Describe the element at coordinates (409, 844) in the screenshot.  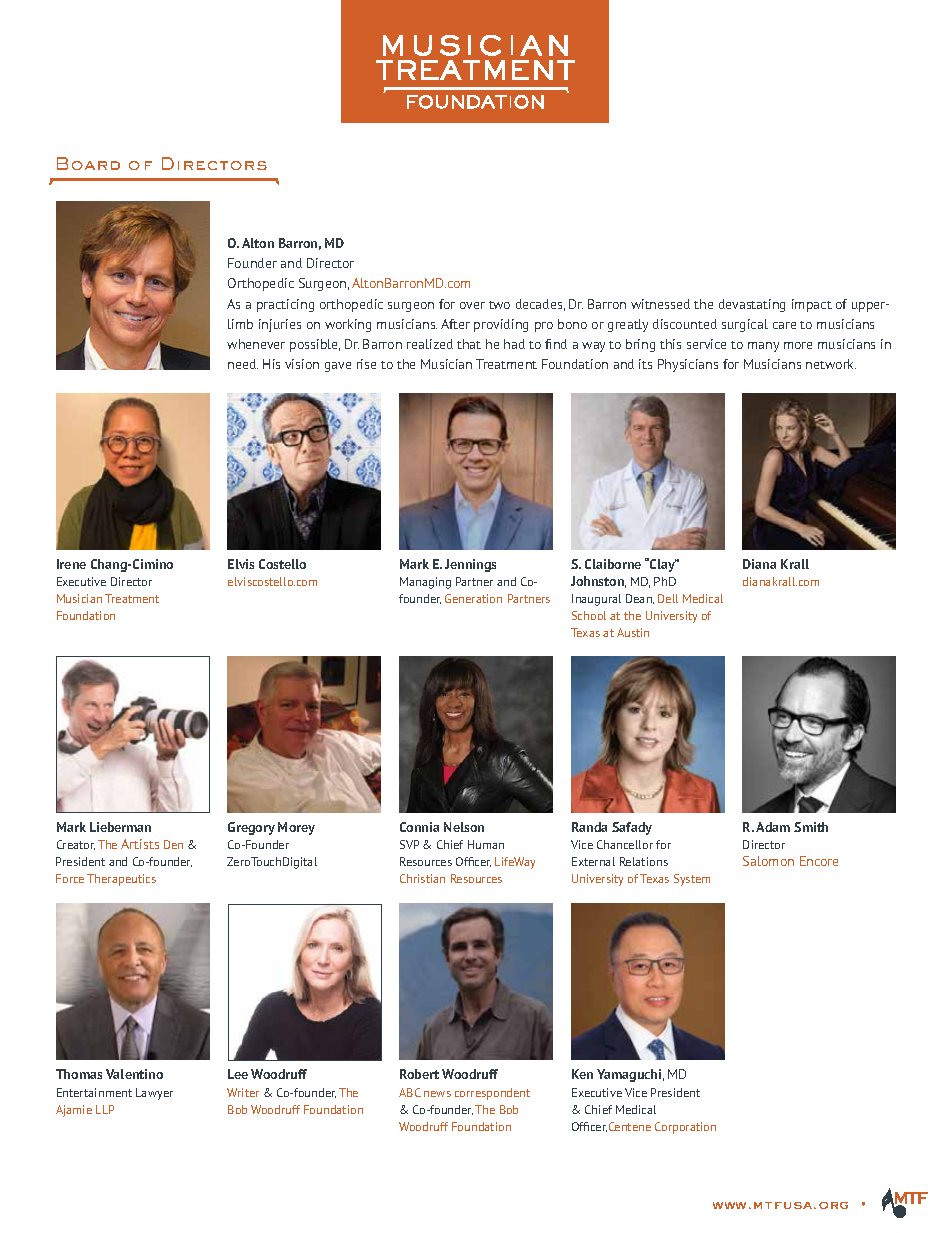
I see `SVP` at that location.
